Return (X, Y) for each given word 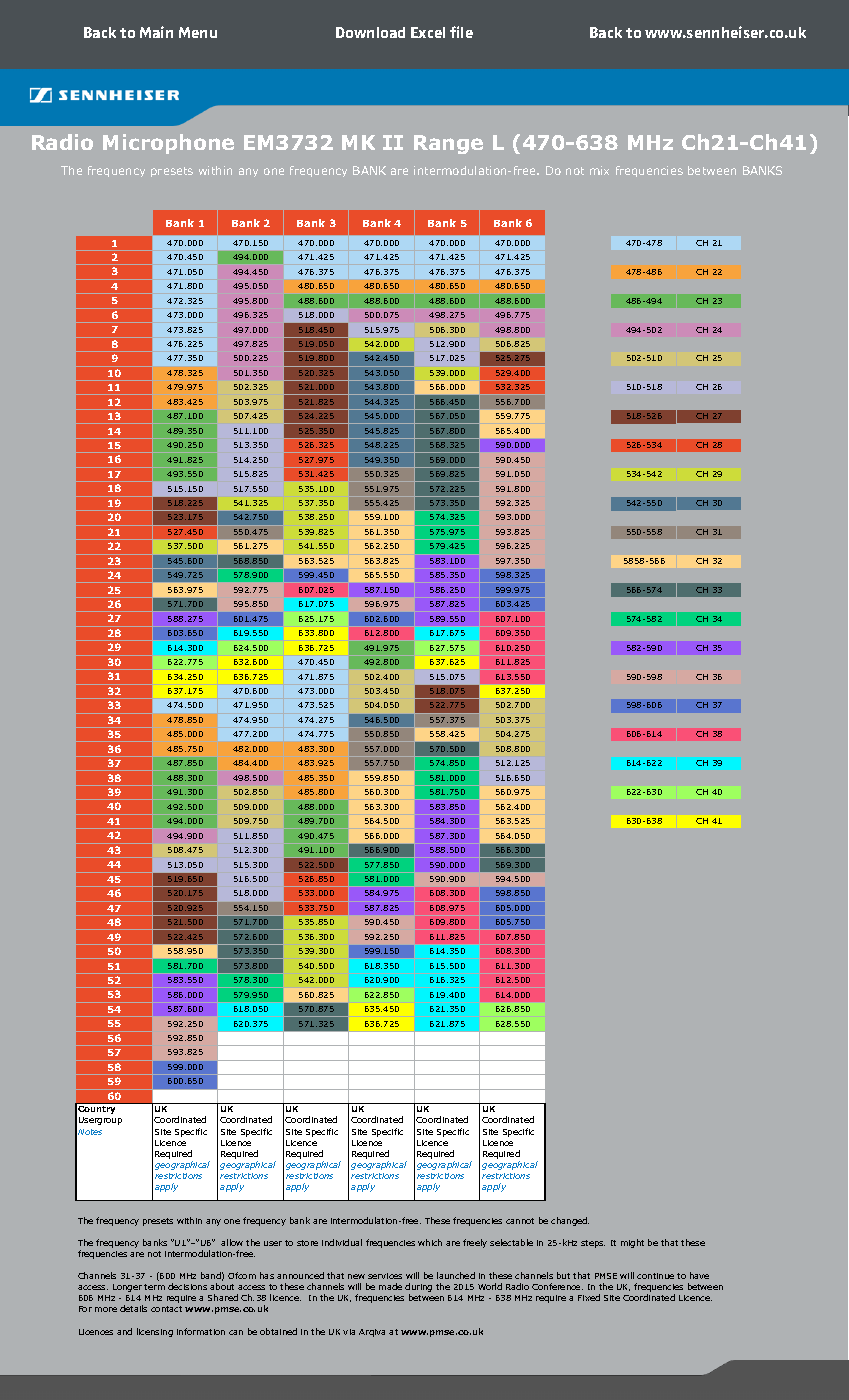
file (461, 32)
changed (570, 1221)
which (430, 1242)
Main (156, 32)
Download (370, 32)
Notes (90, 1132)
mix (599, 170)
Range (448, 144)
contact (166, 1309)
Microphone (168, 144)
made (390, 1286)
